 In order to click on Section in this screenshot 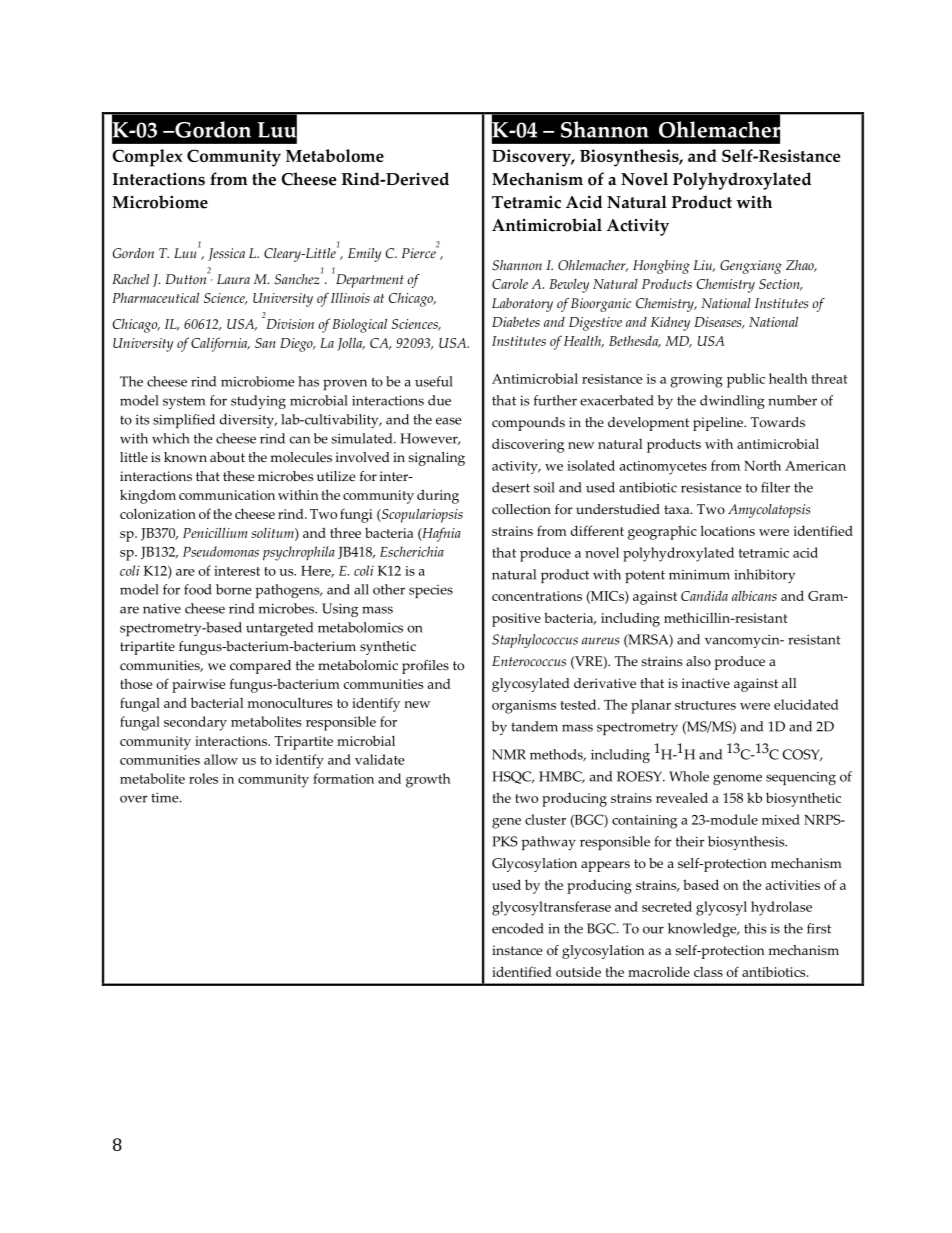, I will do `click(780, 285)`.
